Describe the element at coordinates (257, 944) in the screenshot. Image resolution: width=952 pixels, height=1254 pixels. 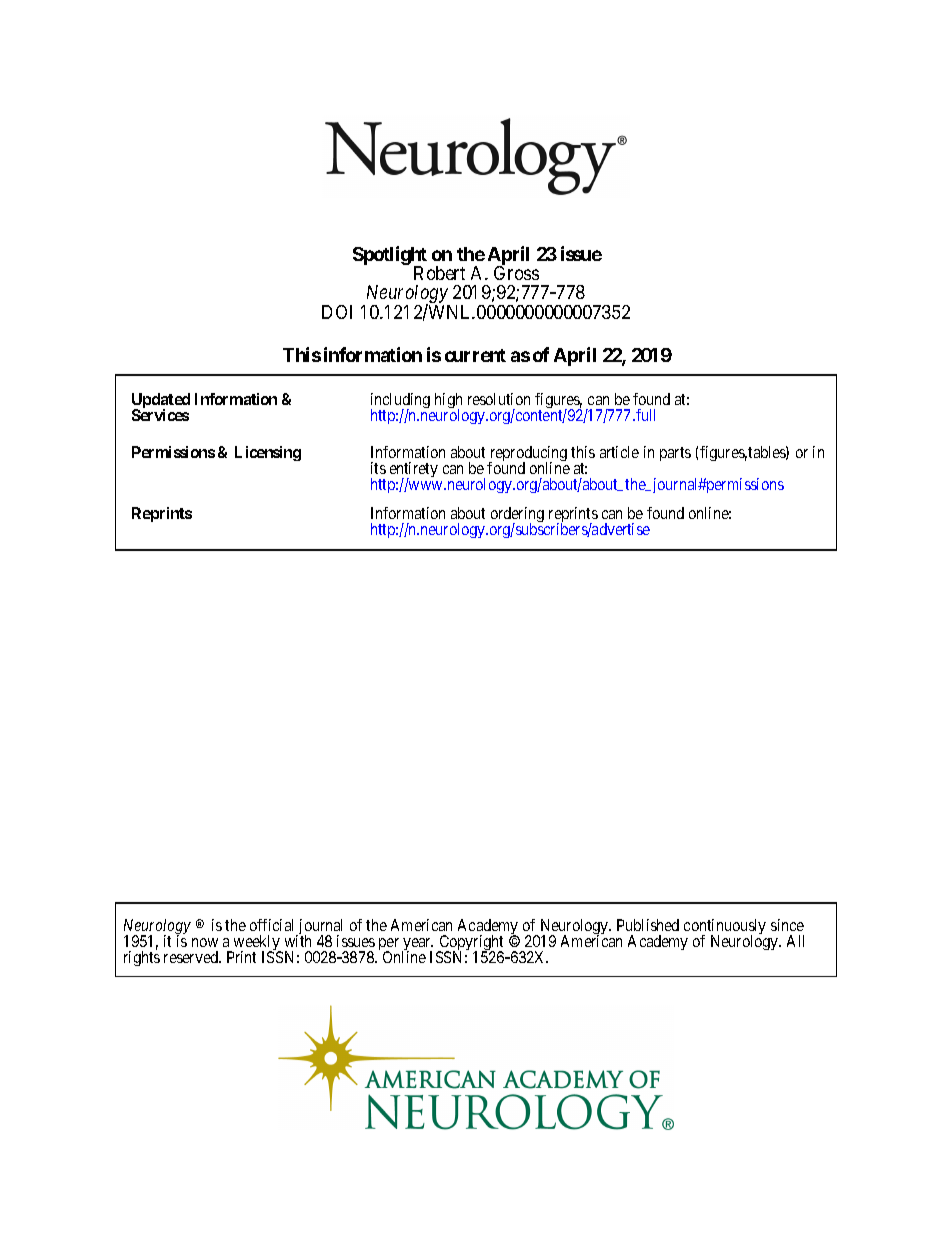
I see `weekly` at that location.
